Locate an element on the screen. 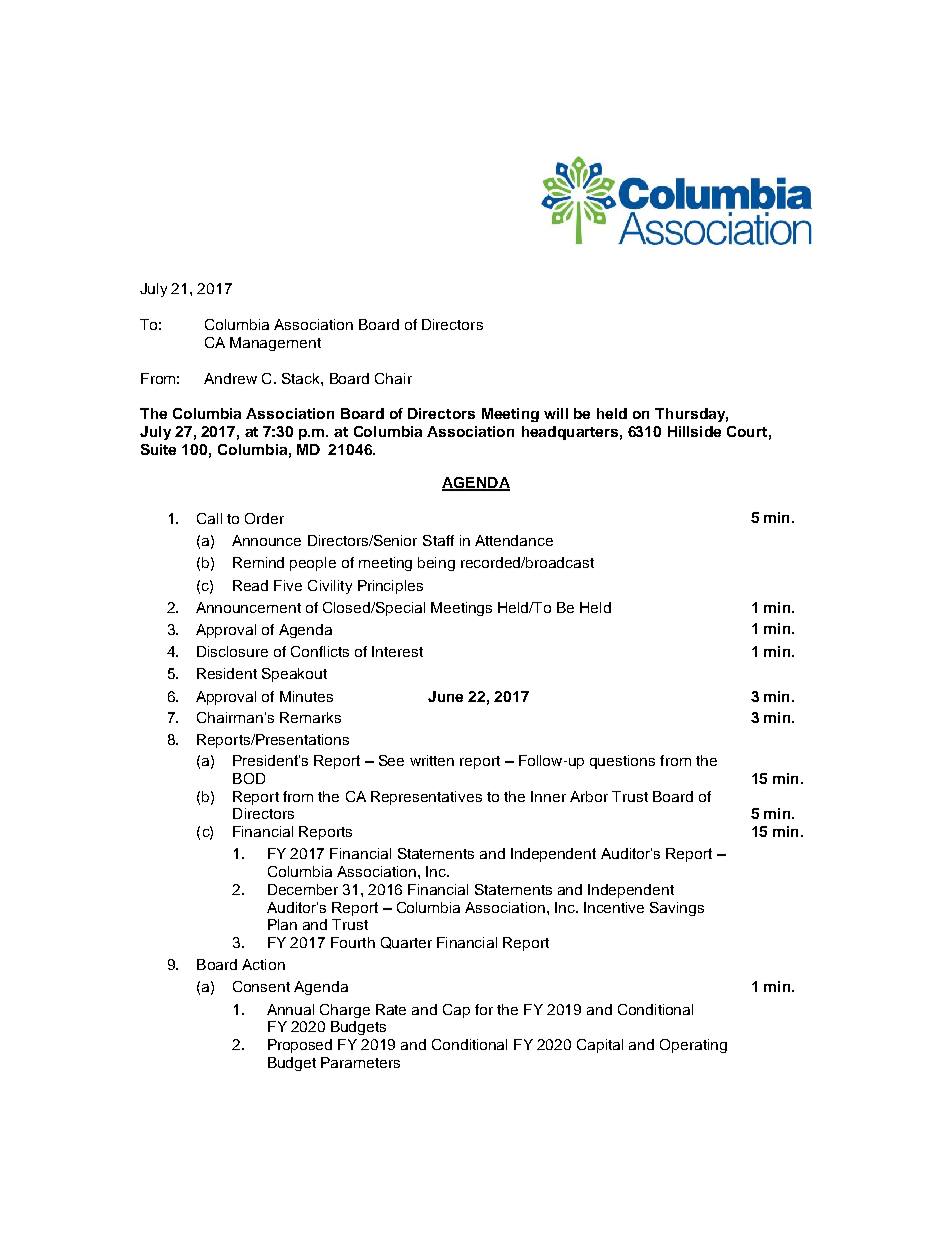 This screenshot has height=1233, width=952. questions is located at coordinates (622, 762).
